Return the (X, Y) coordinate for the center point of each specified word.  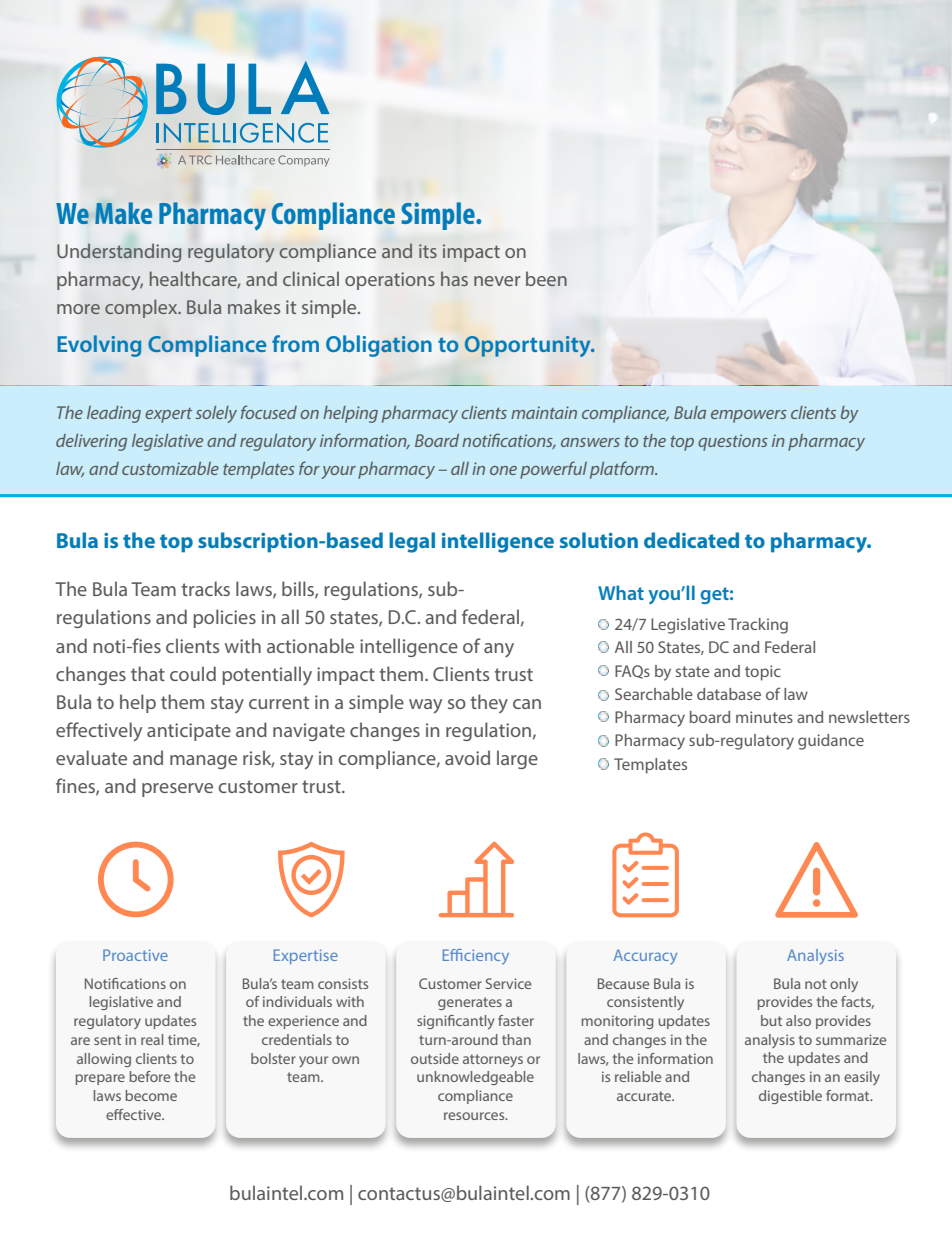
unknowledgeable (475, 1078)
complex (142, 308)
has (454, 279)
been (546, 278)
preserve (177, 790)
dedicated (691, 540)
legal (412, 542)
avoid (467, 757)
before (149, 1076)
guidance (831, 742)
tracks (205, 588)
